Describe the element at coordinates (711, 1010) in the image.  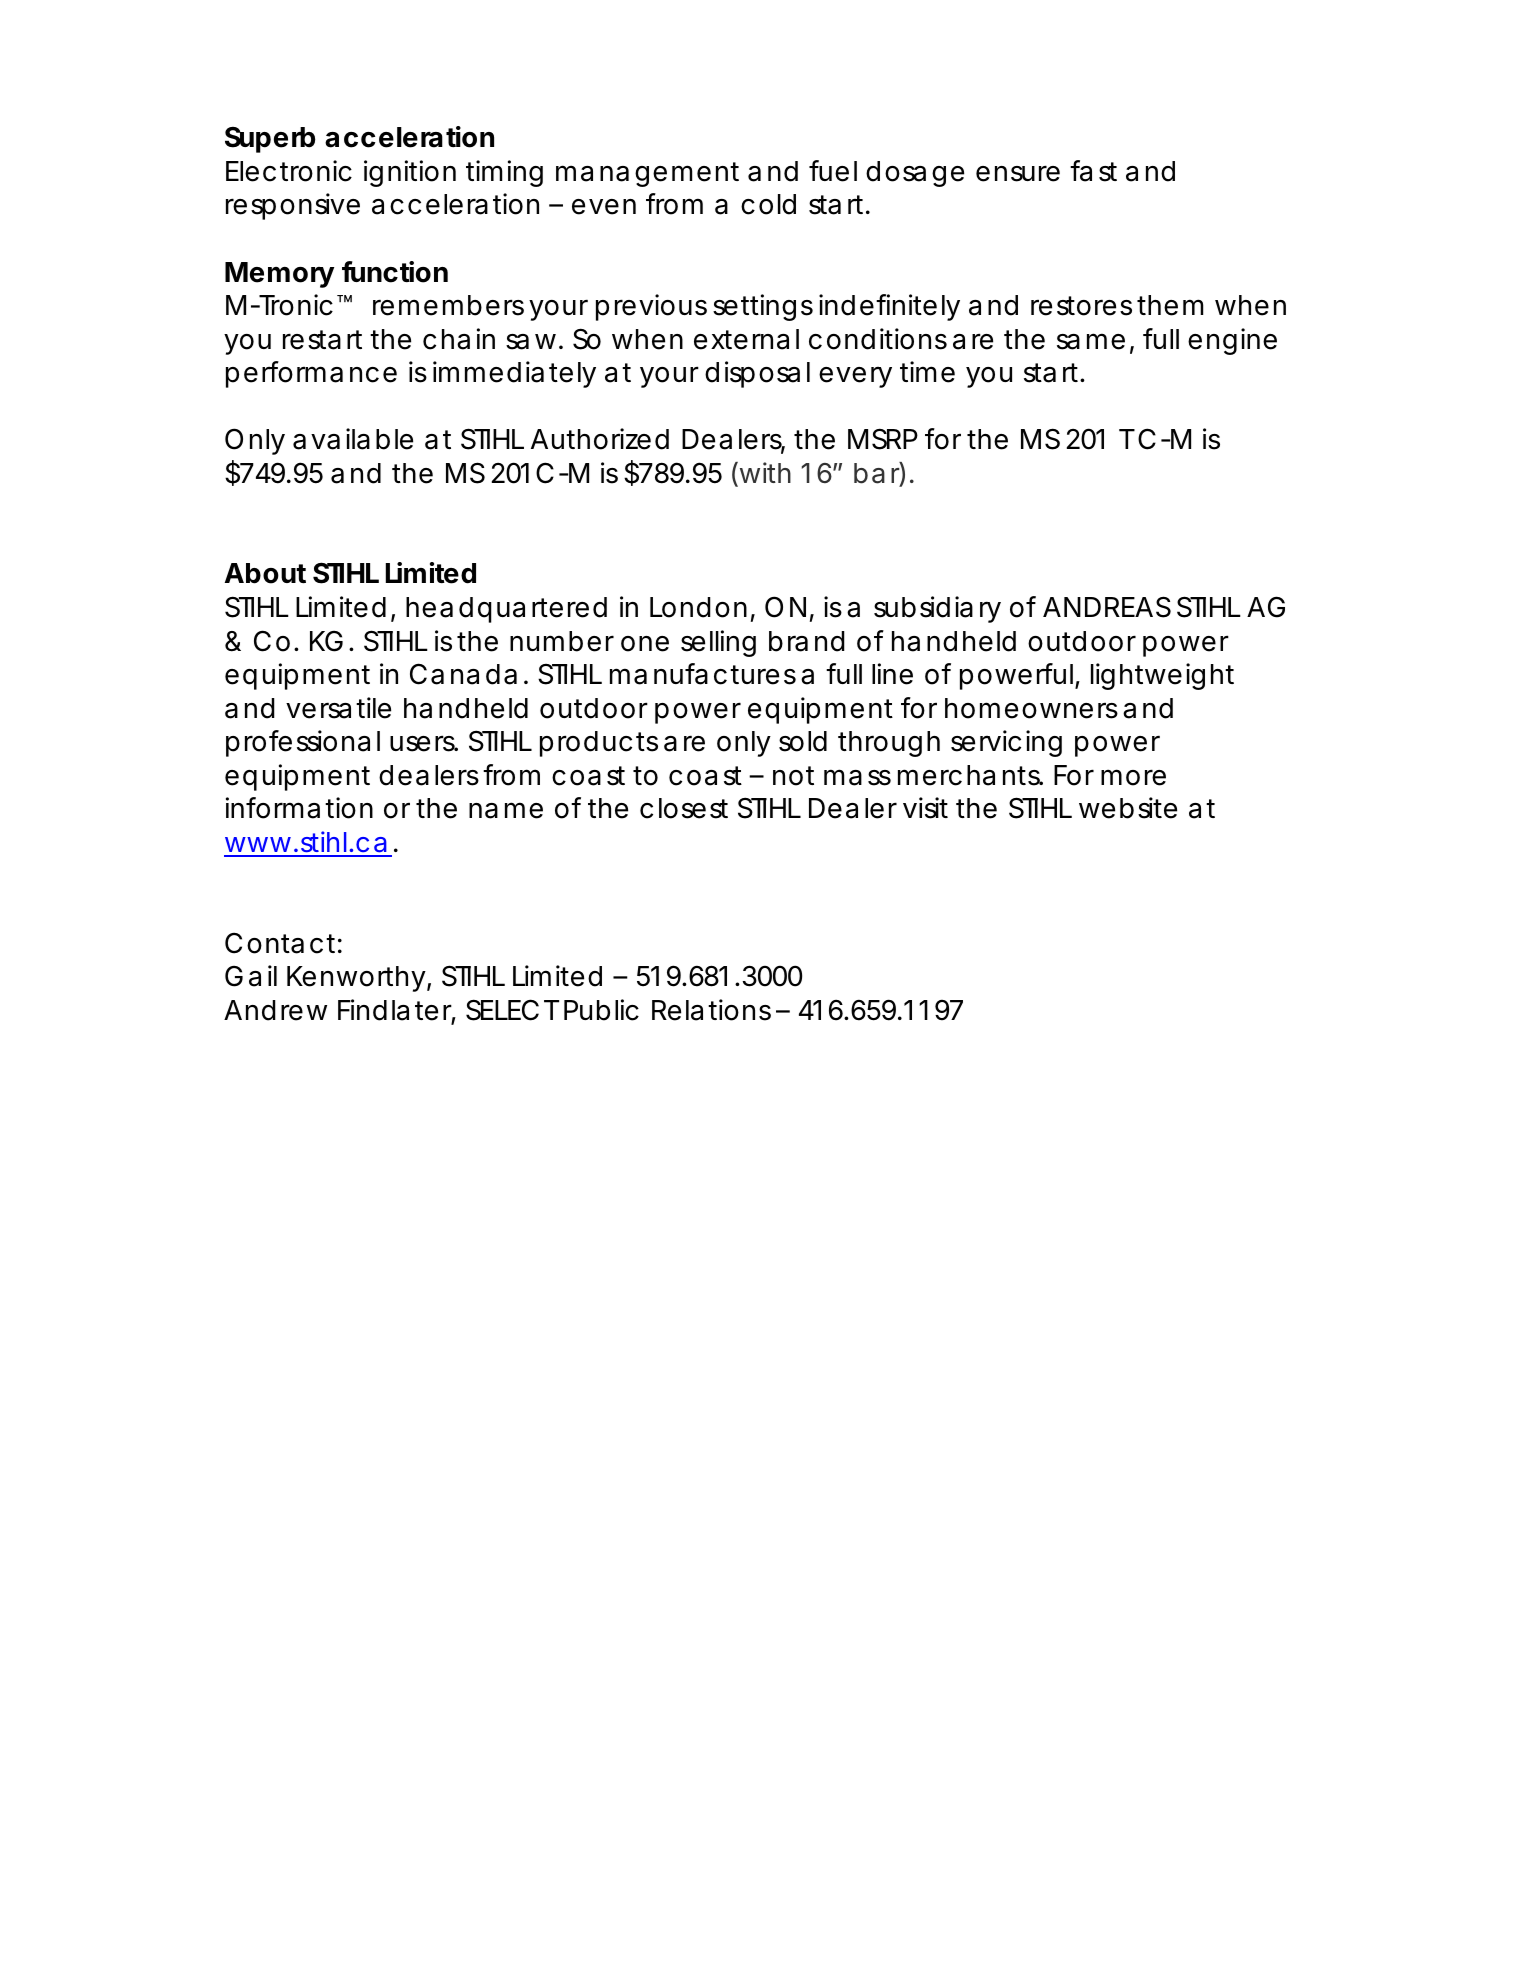
I see `Relations` at that location.
